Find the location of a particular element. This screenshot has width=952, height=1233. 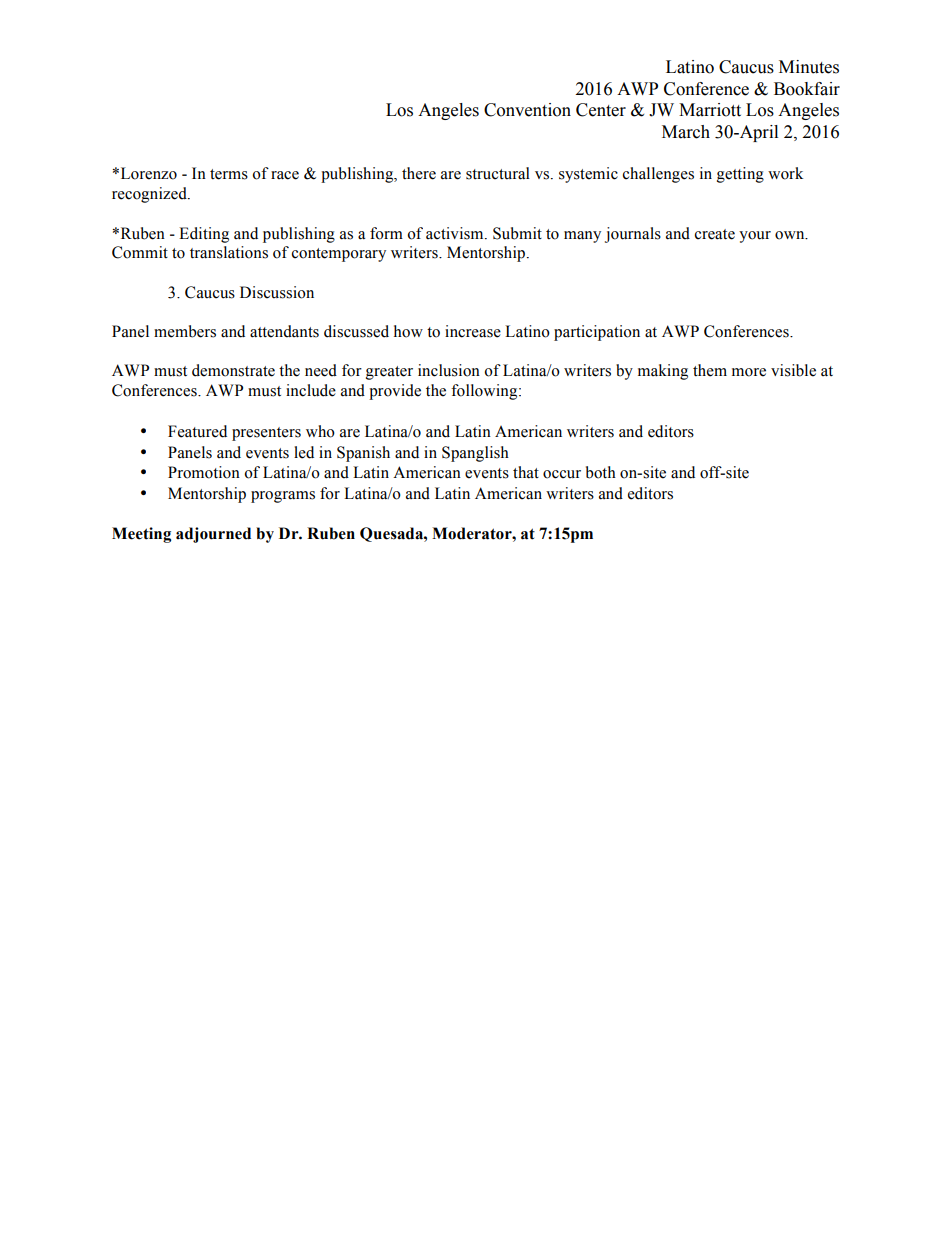

Meeting is located at coordinates (141, 535).
